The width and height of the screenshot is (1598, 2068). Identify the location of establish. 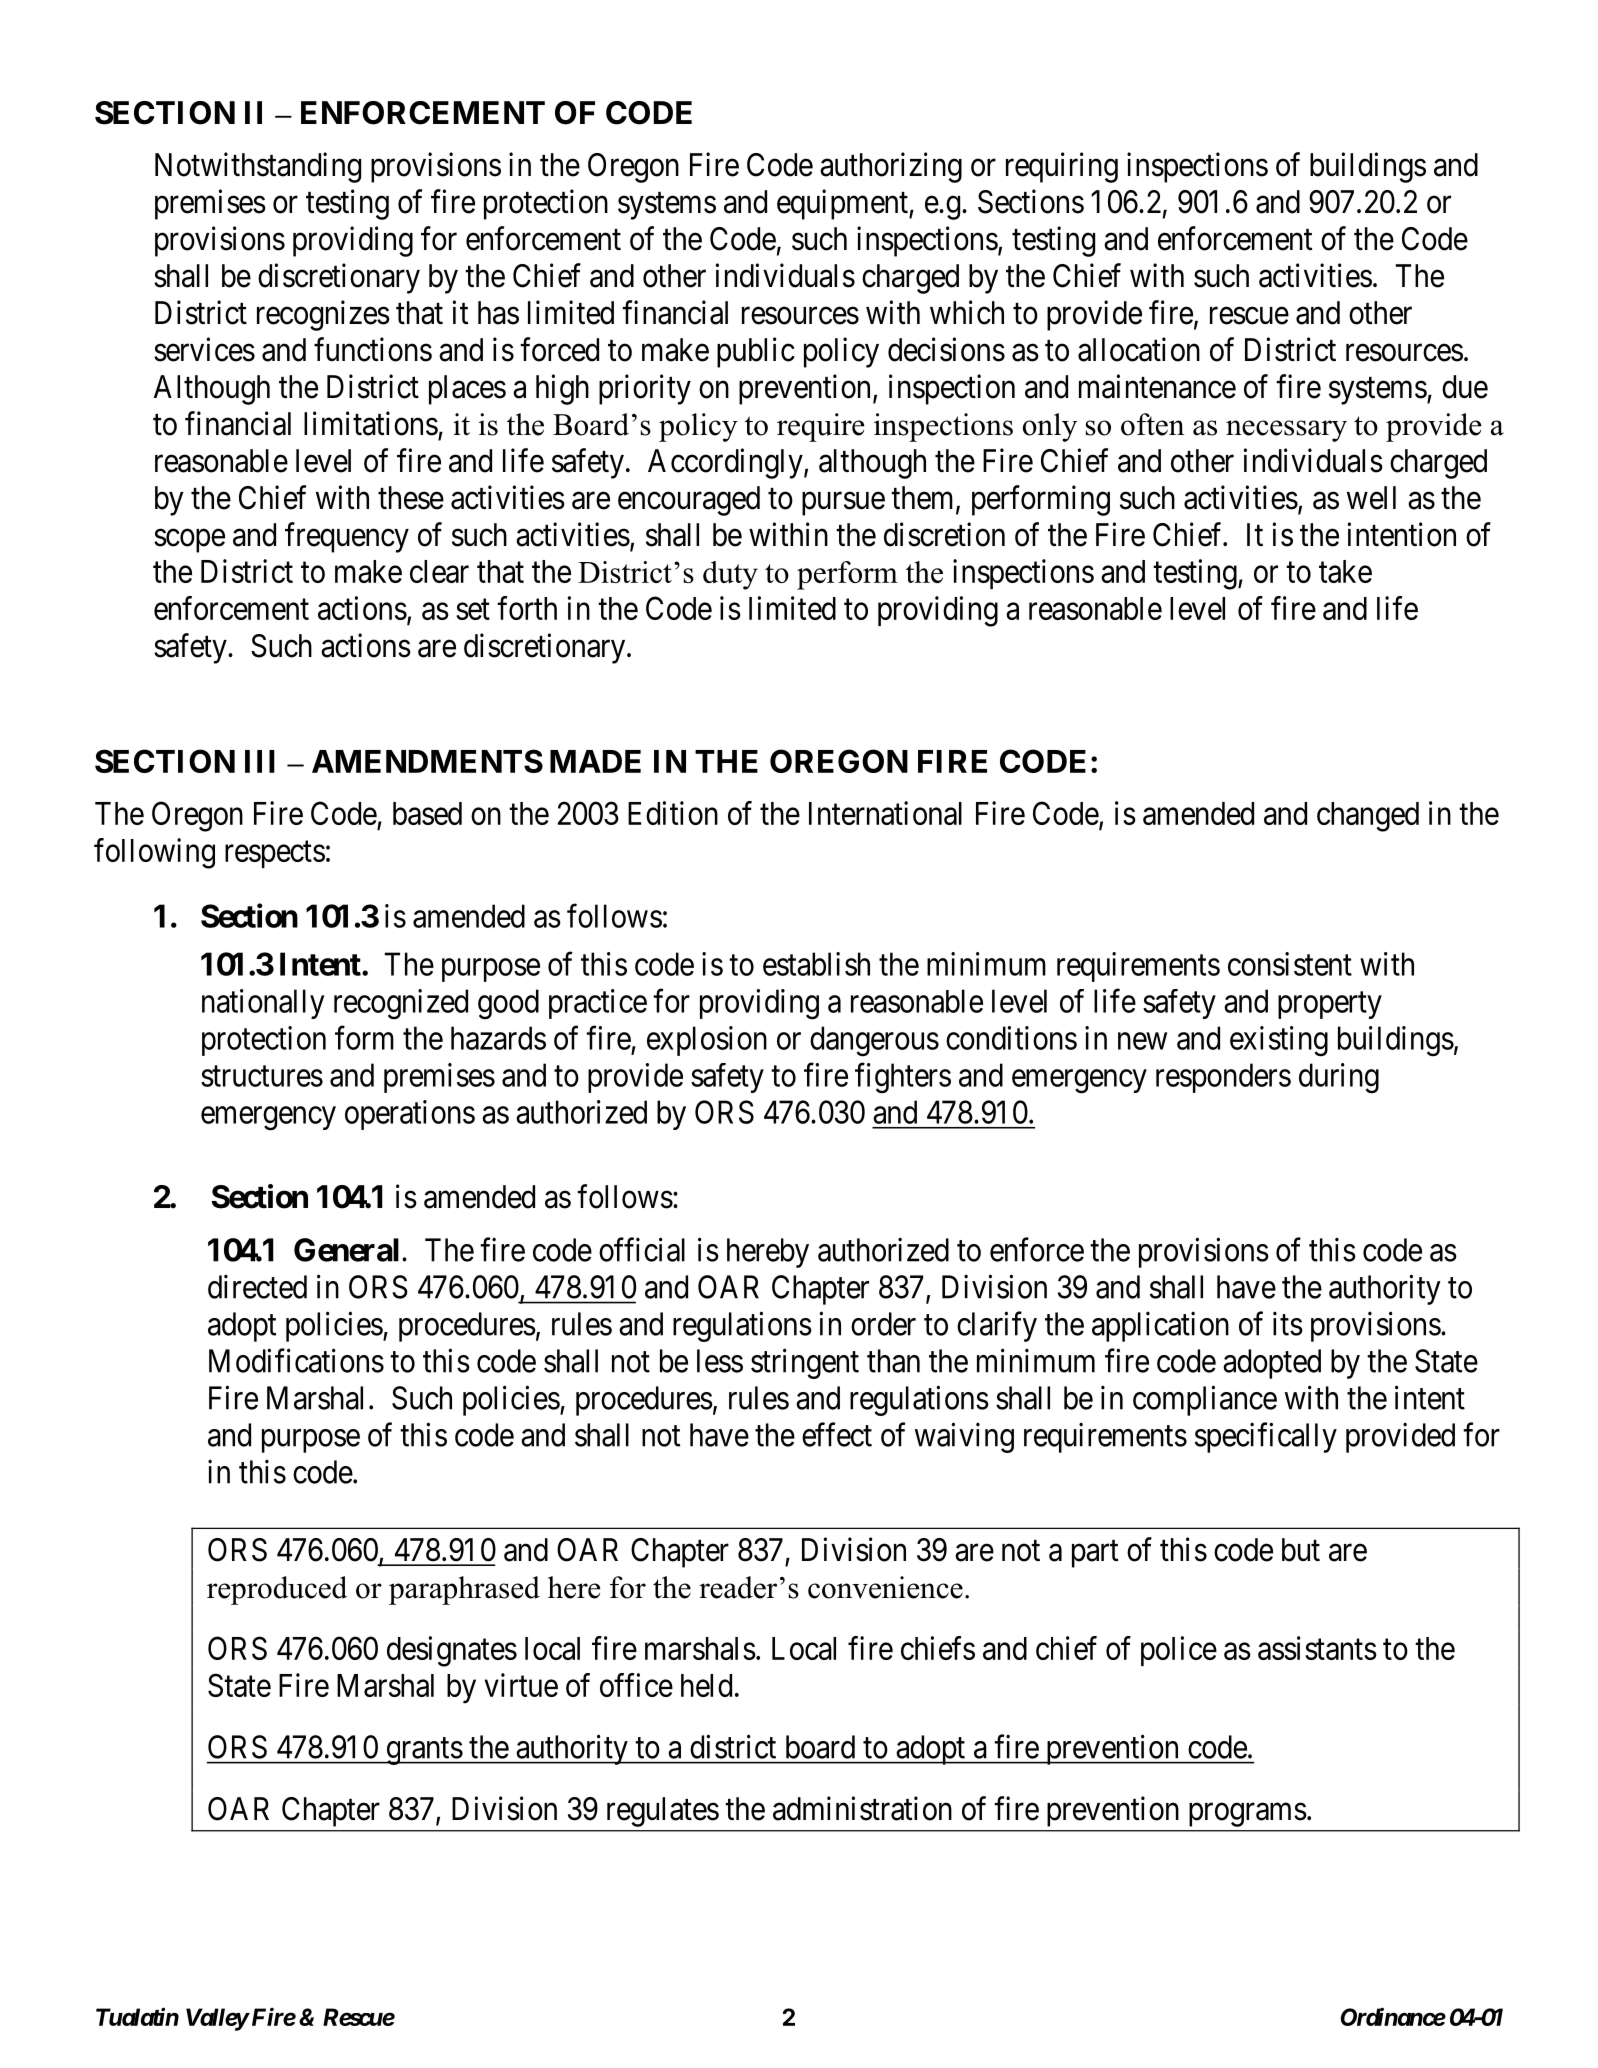
(816, 964).
